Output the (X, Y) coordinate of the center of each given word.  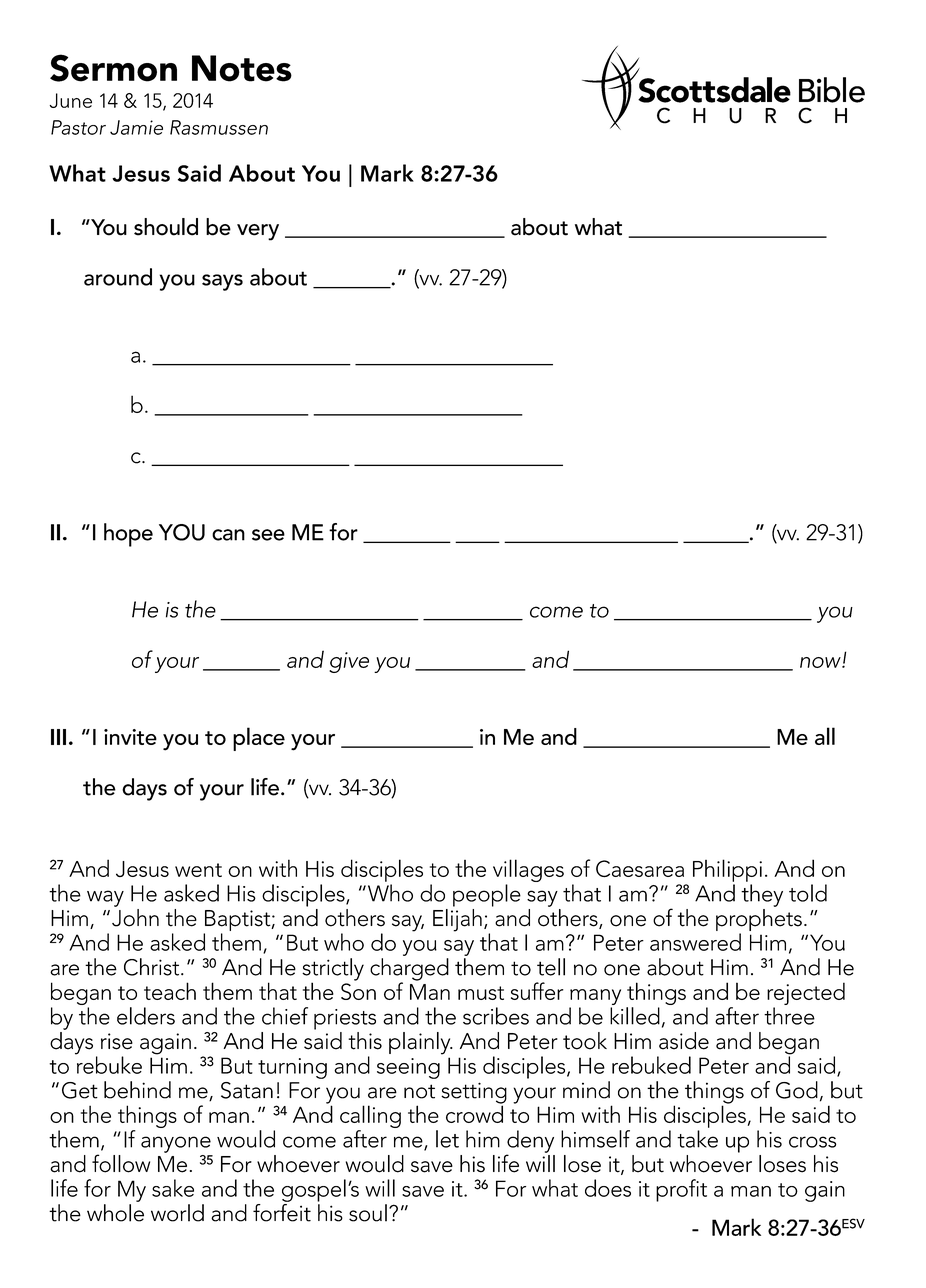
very (258, 232)
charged (409, 970)
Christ (153, 967)
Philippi (727, 870)
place (259, 739)
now (821, 662)
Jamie (136, 127)
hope (128, 535)
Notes (242, 68)
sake (173, 1188)
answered (695, 942)
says (222, 282)
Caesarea (640, 868)
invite (130, 737)
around (118, 277)
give (349, 662)
